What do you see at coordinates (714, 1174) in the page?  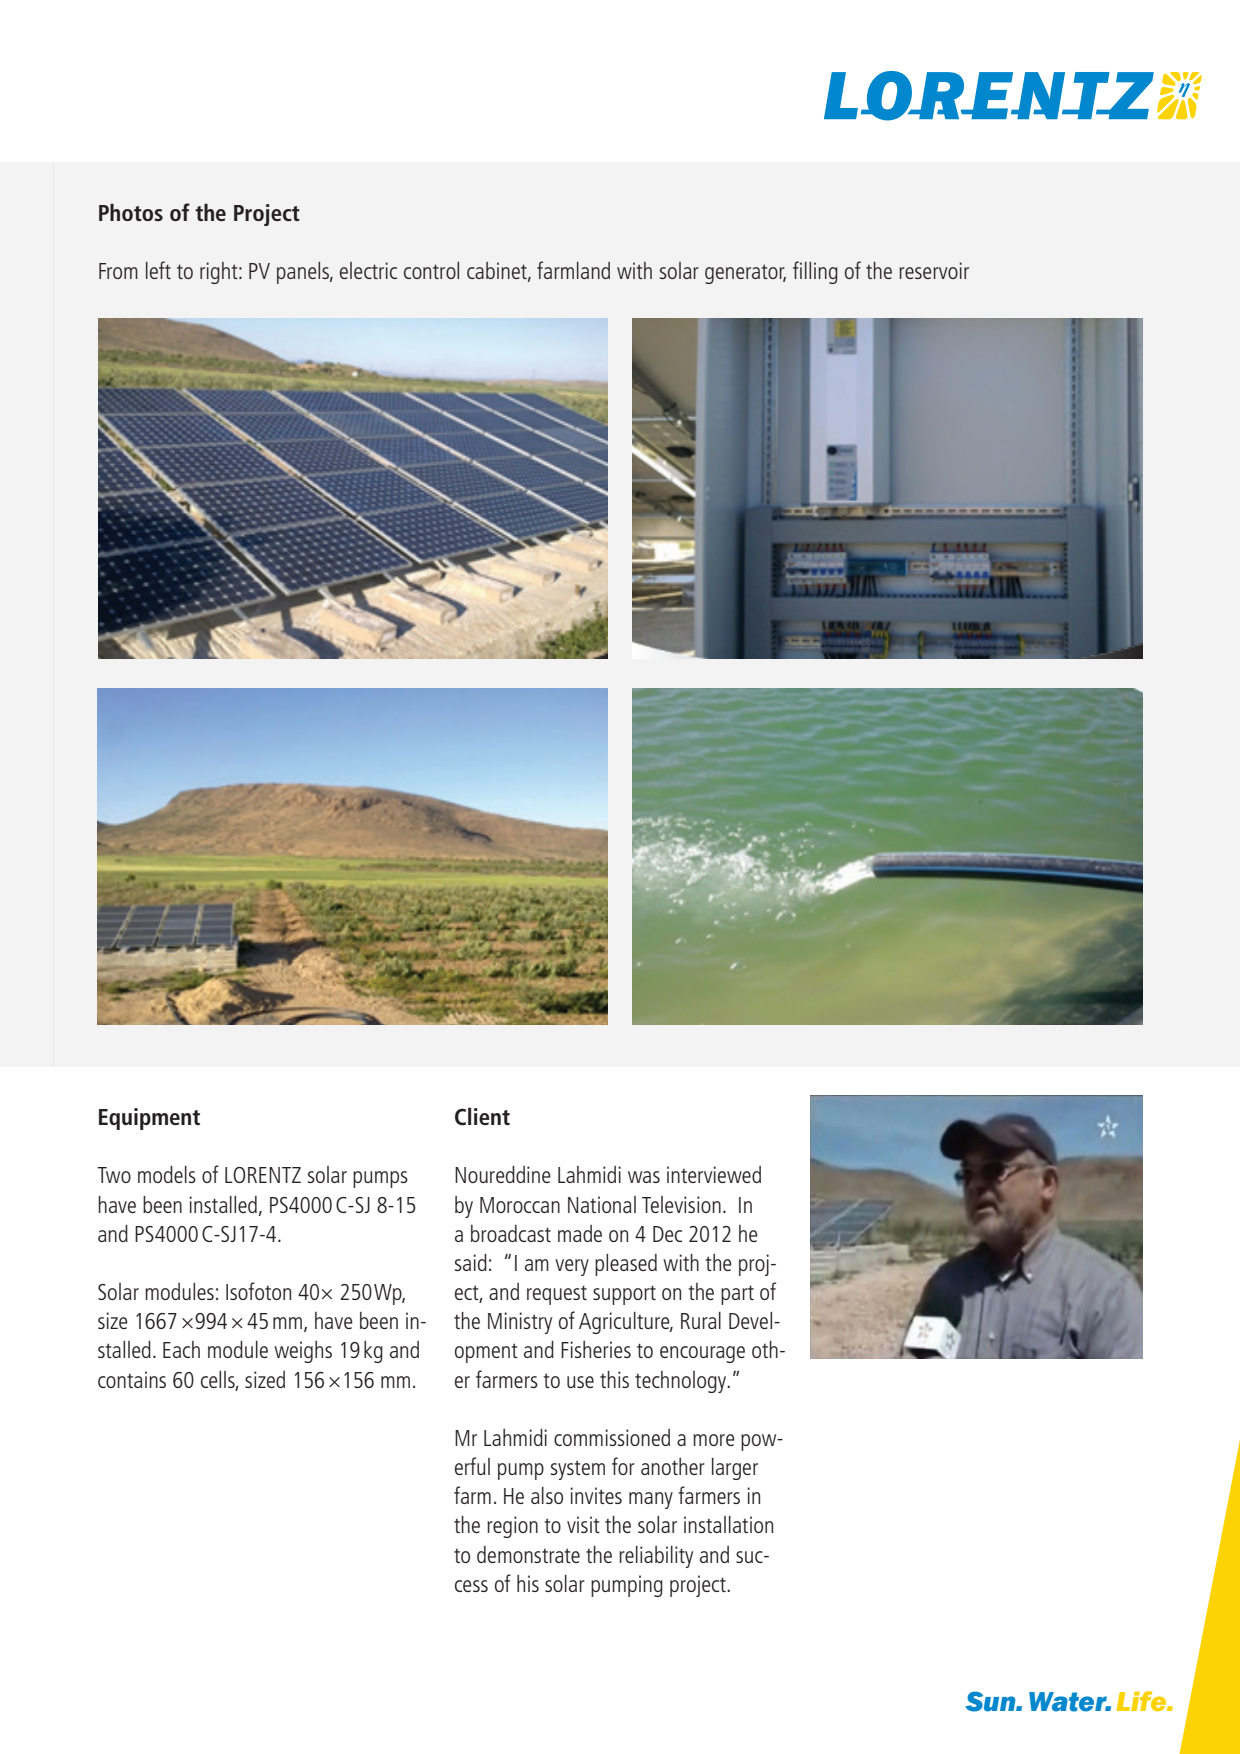 I see `interviewed` at bounding box center [714, 1174].
